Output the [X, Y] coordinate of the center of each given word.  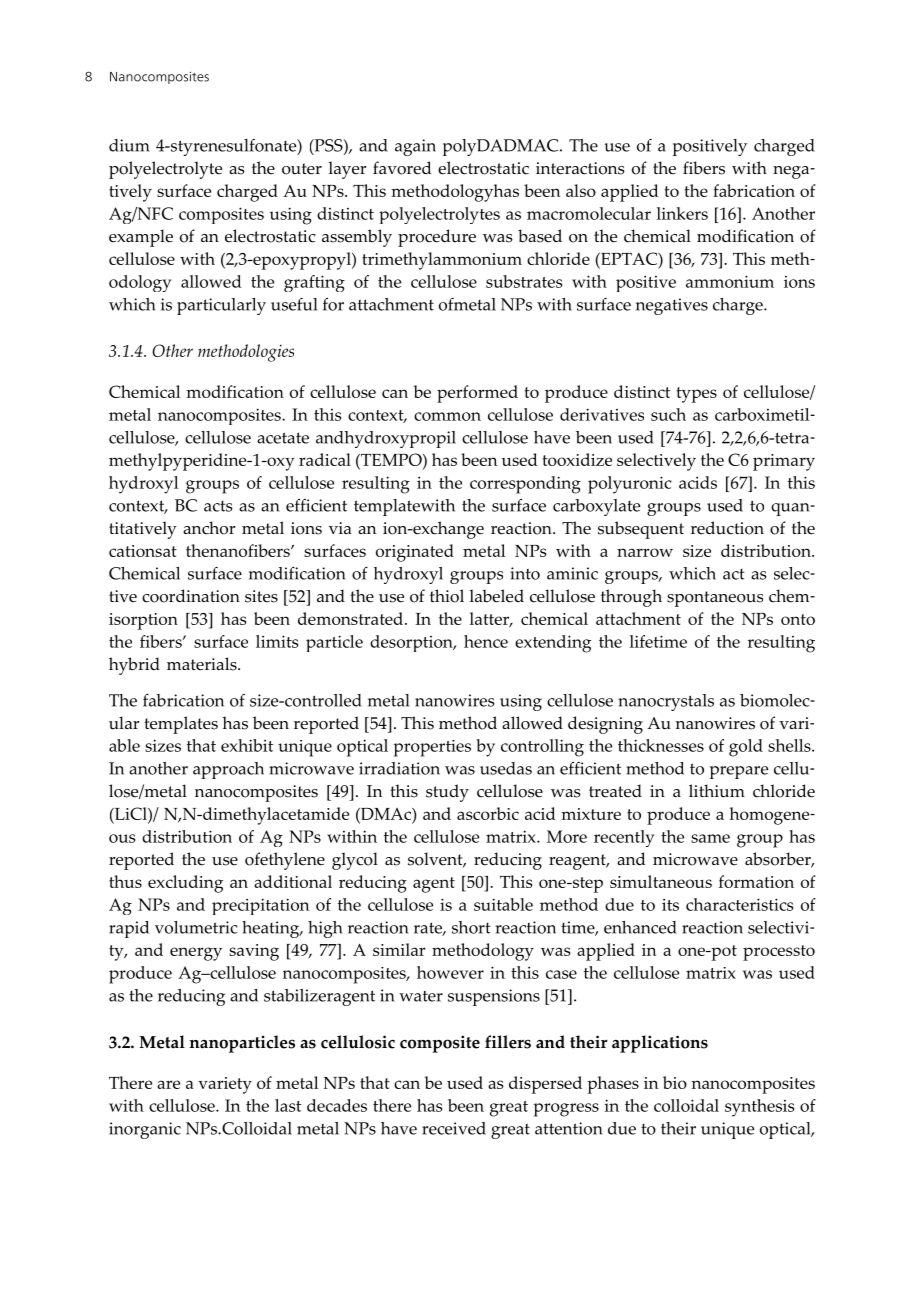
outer [302, 169]
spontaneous [715, 599]
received [454, 1128]
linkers [682, 213]
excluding [185, 884]
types [697, 395]
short [471, 927]
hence [486, 641]
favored [402, 168]
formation [756, 881]
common [447, 416]
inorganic [145, 1130]
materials [203, 664]
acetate [283, 438]
